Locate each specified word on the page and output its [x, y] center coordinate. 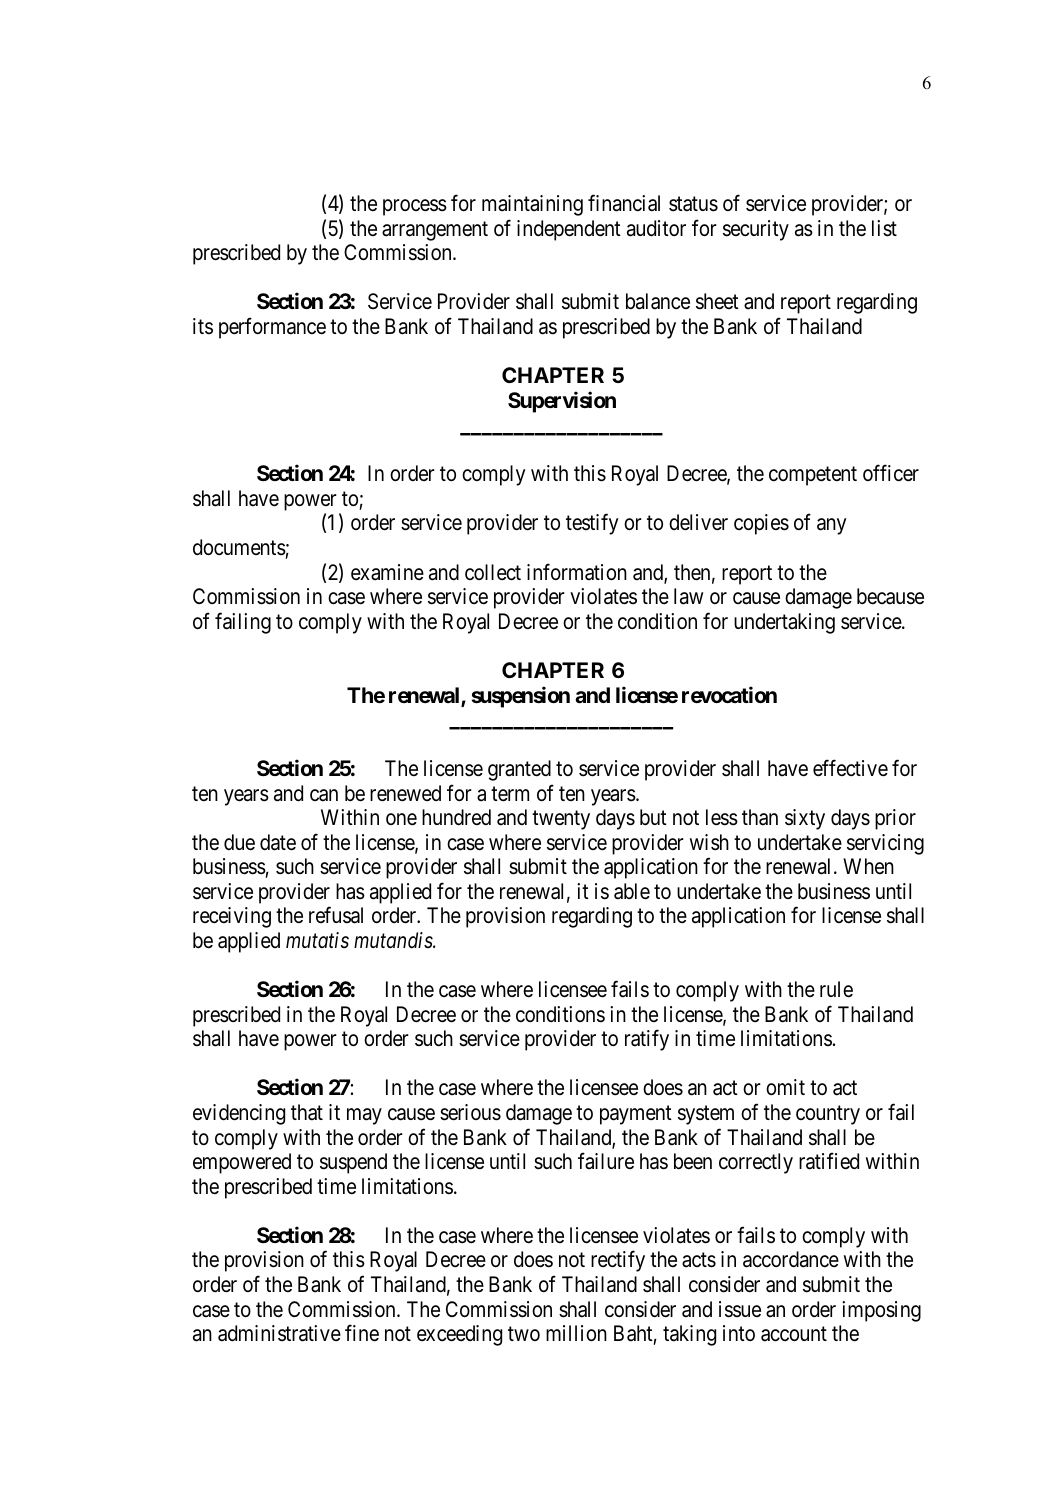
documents [239, 547]
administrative [279, 1333]
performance [272, 328]
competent [813, 476]
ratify [647, 1040]
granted [519, 770]
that [307, 1112]
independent [569, 230]
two [524, 1334]
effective [850, 768]
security [756, 230]
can [324, 795]
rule [836, 989]
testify [592, 524]
